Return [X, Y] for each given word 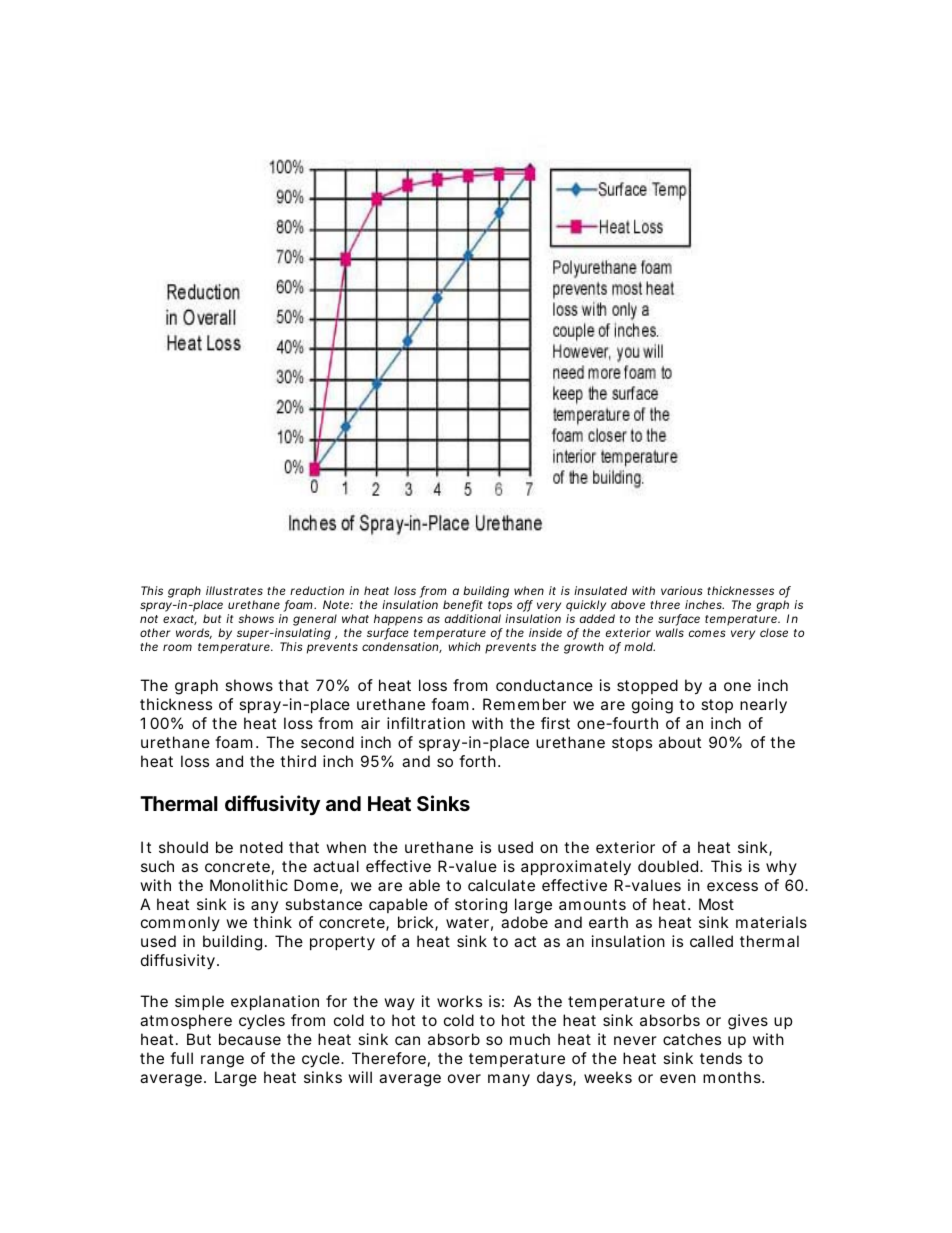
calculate [501, 885]
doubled [669, 866]
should [183, 847]
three [665, 604]
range [222, 1061]
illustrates [234, 590]
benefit [463, 606]
